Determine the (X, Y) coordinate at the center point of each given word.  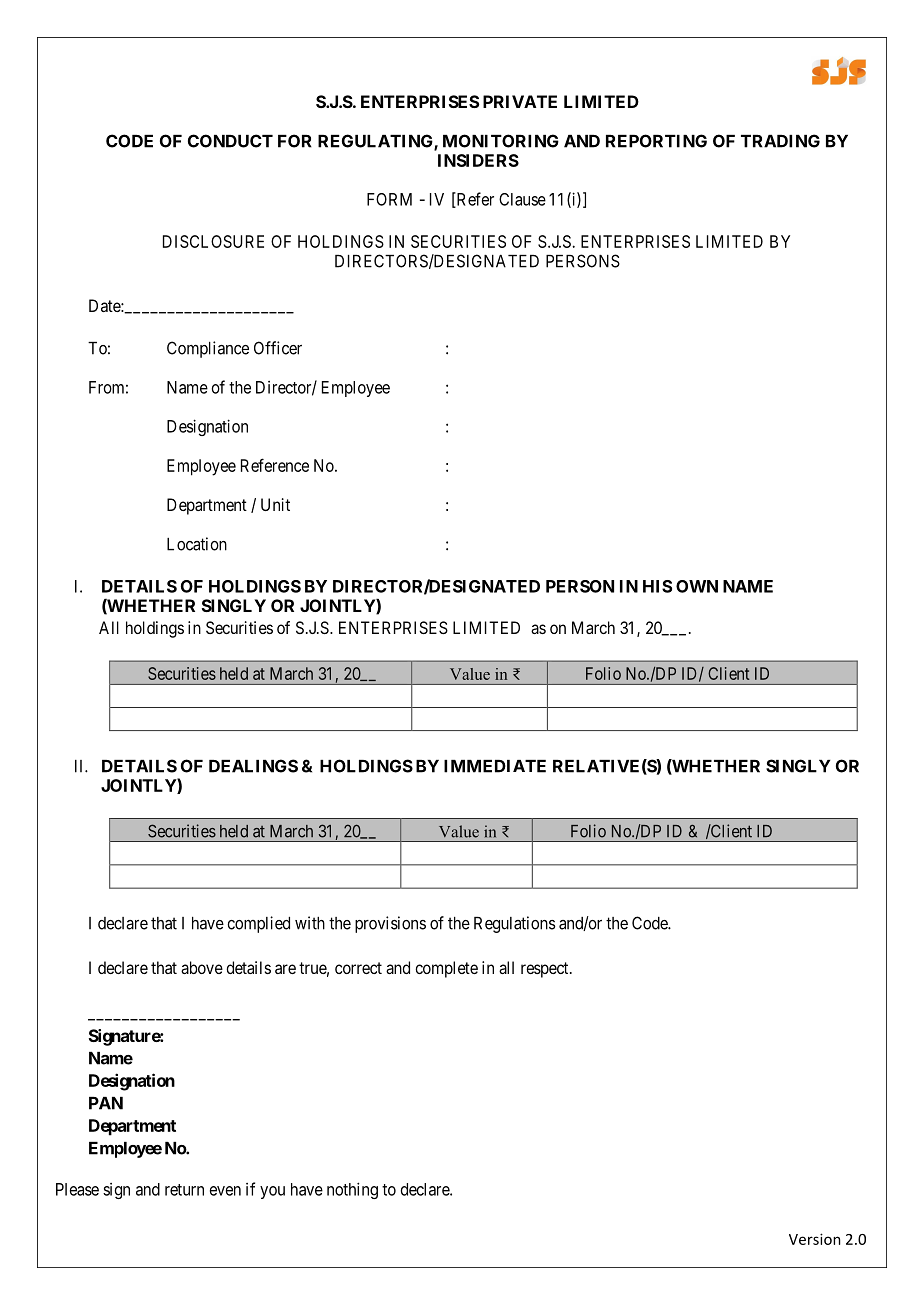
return (184, 1190)
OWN (697, 586)
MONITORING (501, 141)
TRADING (780, 141)
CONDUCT (230, 141)
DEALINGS (253, 766)
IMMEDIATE (495, 766)
